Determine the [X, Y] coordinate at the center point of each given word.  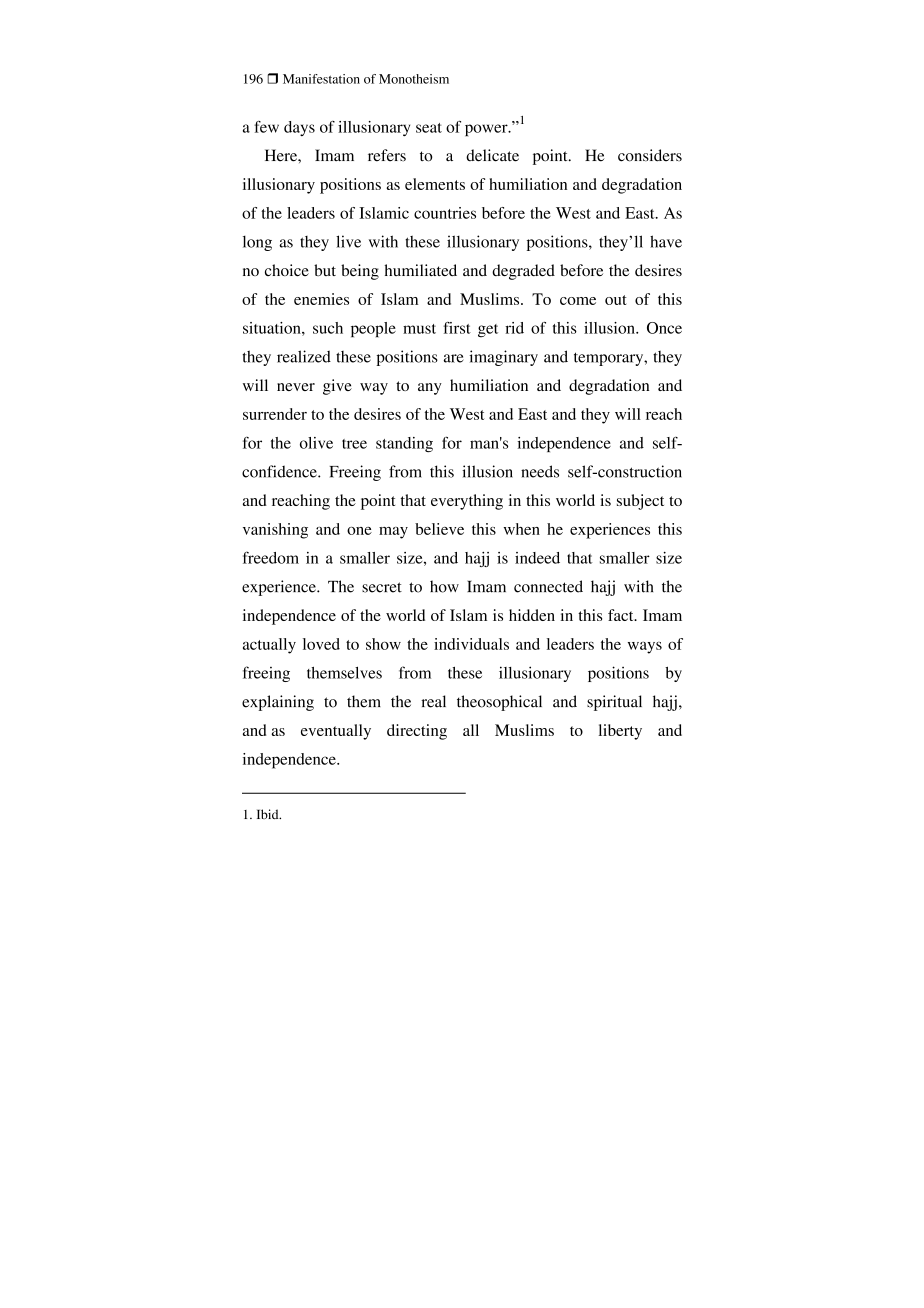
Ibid [269, 814]
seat [429, 128]
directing [417, 732]
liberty [620, 732]
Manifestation [321, 79]
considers [650, 155]
